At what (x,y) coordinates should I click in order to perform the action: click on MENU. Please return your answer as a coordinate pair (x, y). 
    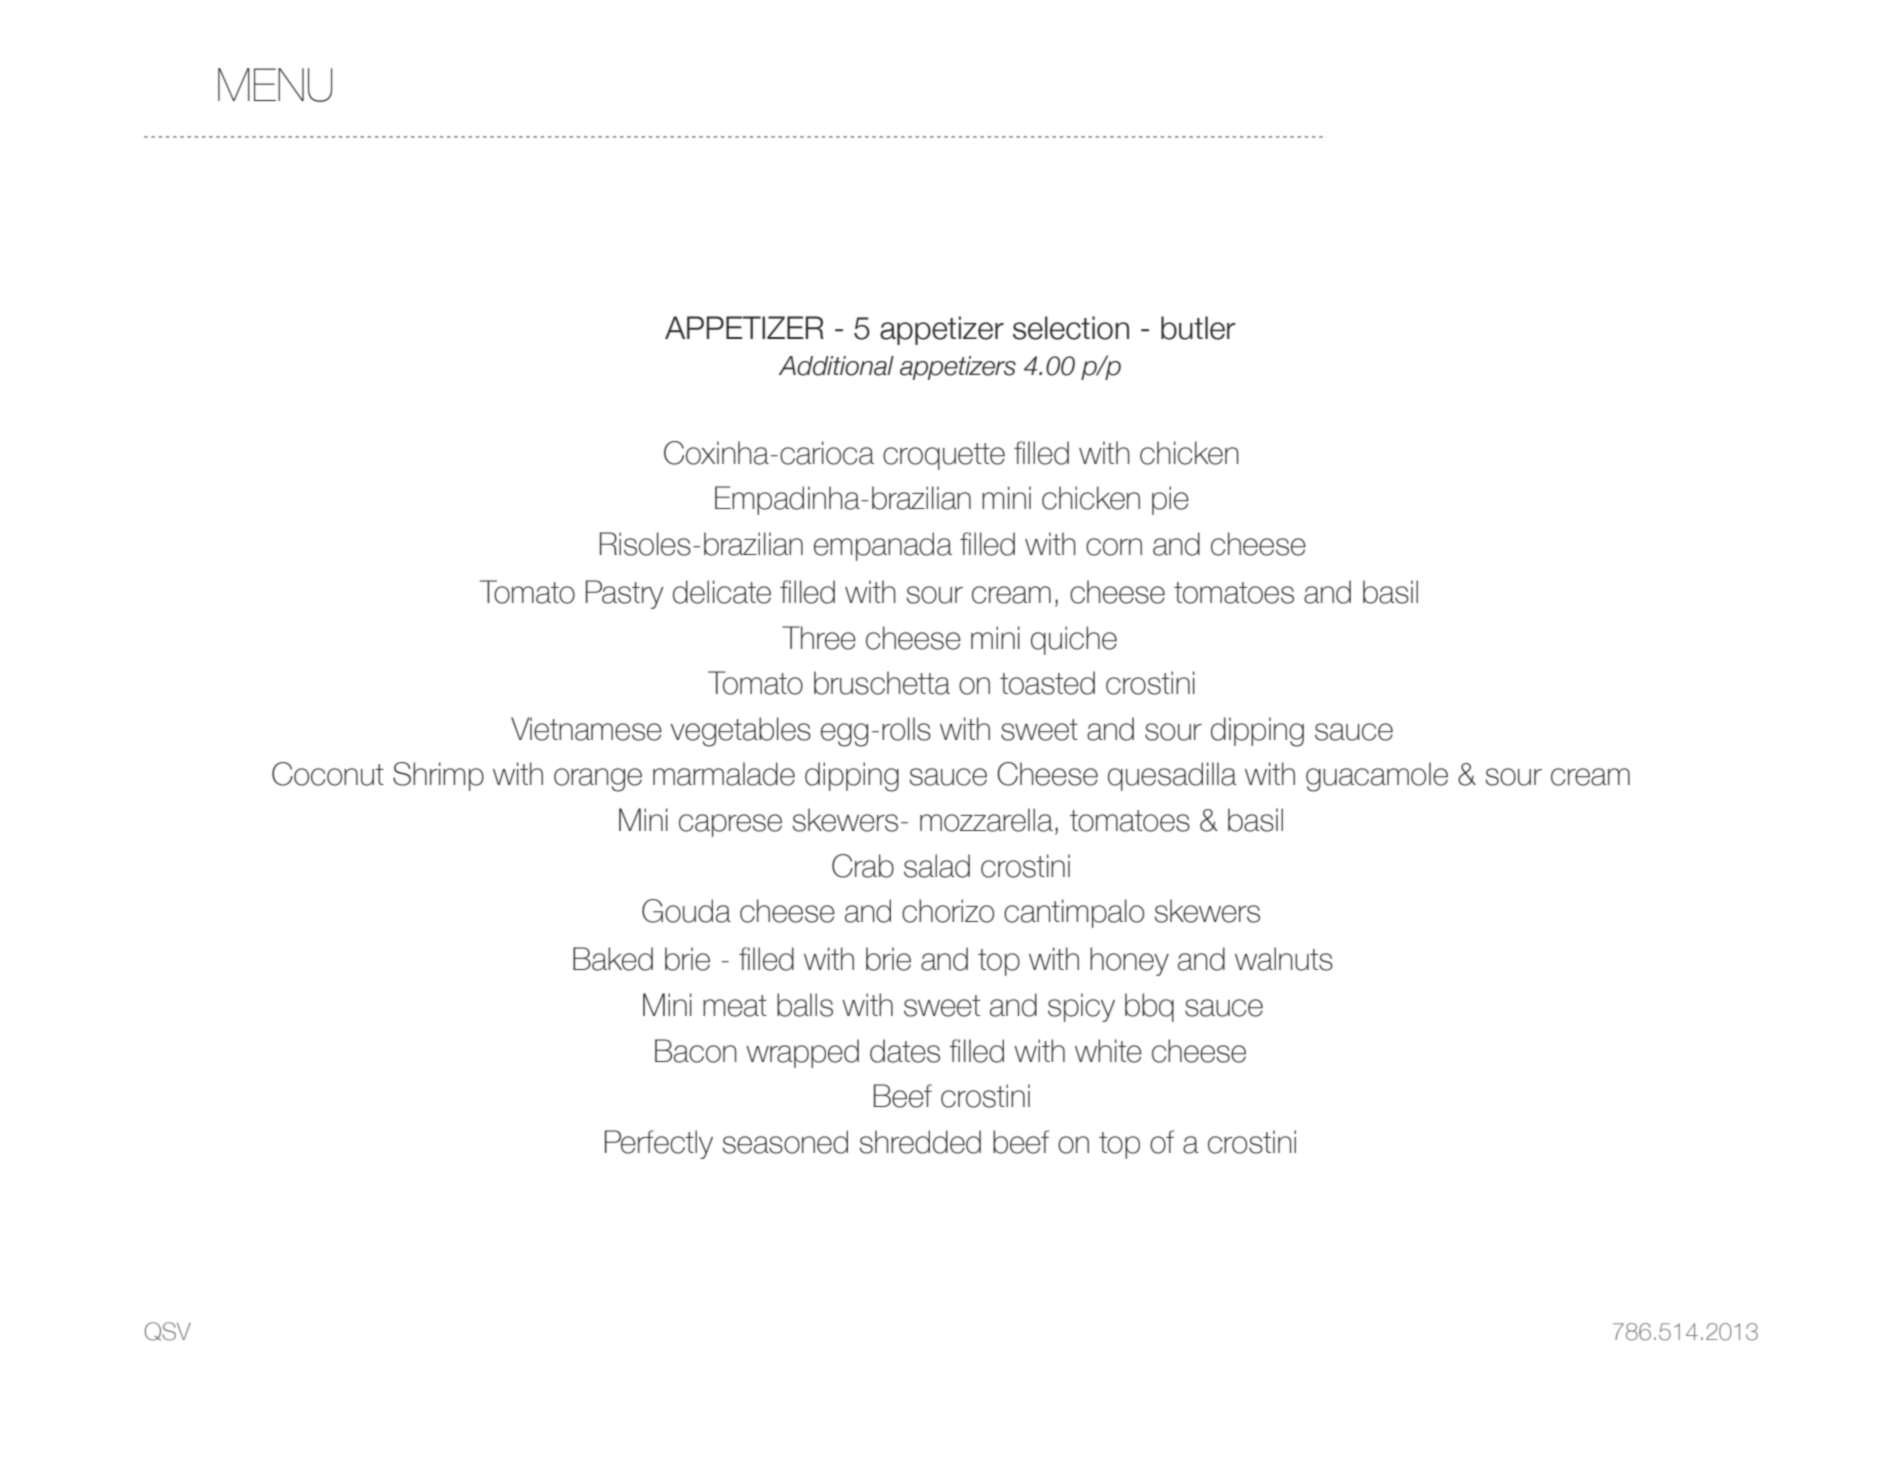
    Looking at the image, I should click on (275, 85).
